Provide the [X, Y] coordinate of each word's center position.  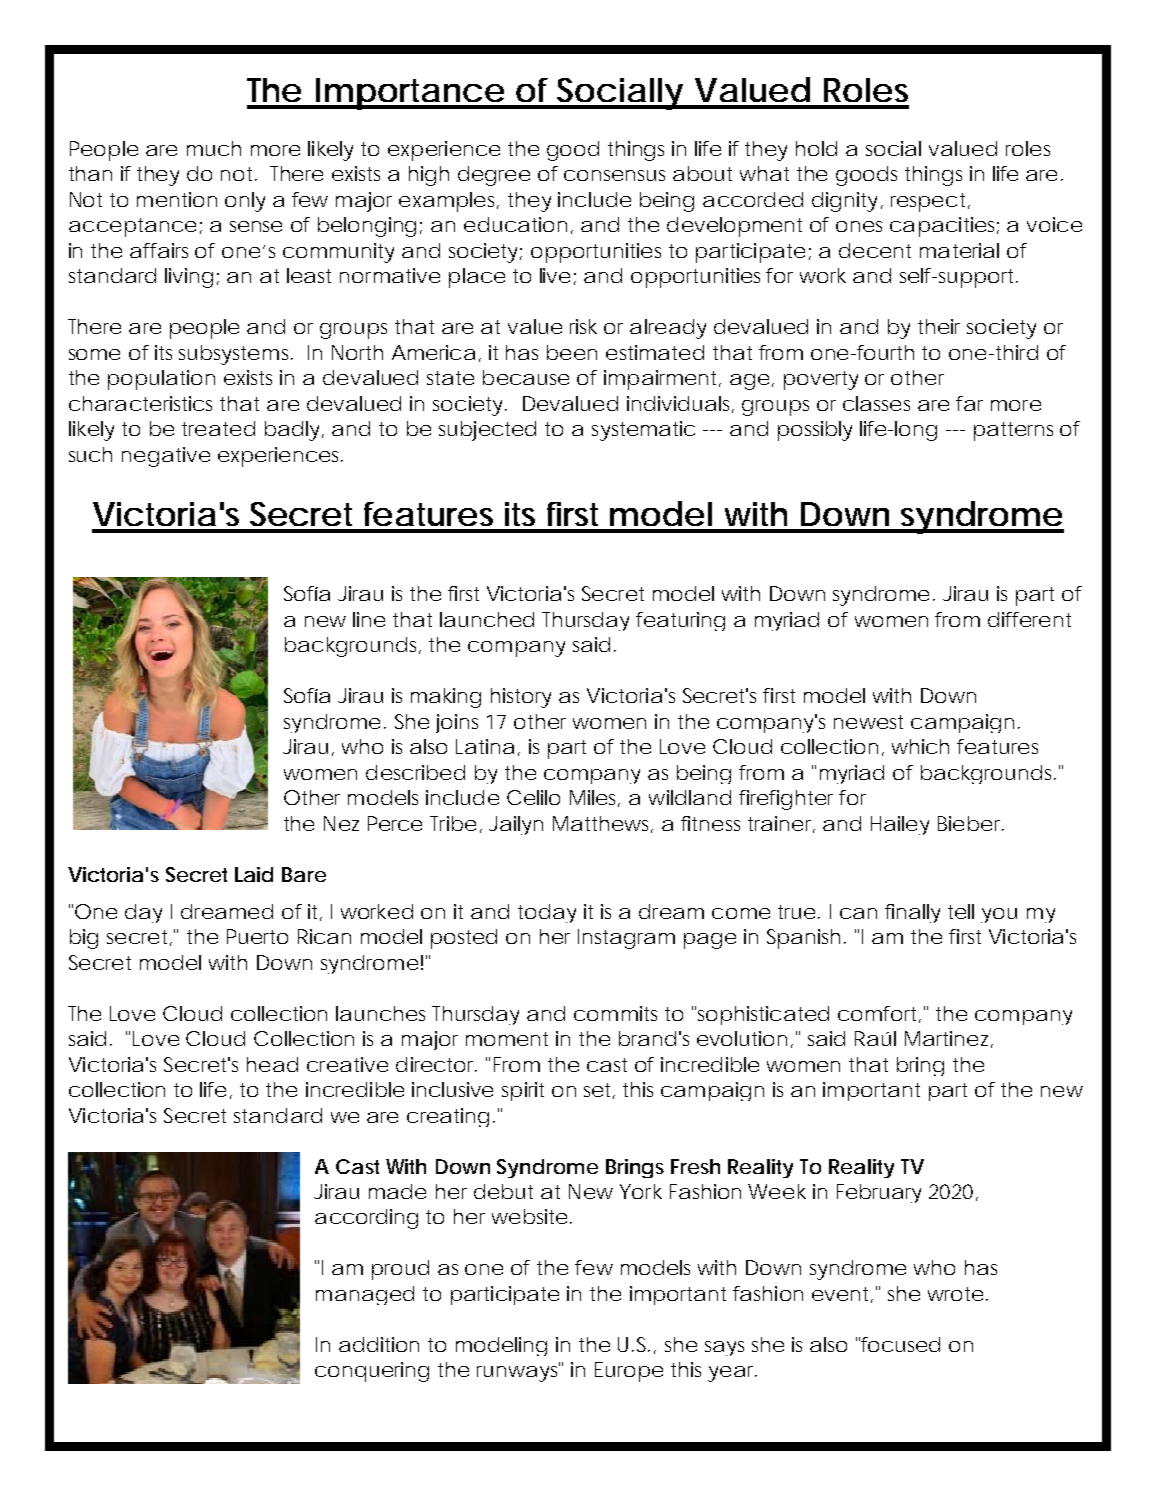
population [161, 380]
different [1029, 619]
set [599, 1091]
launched [487, 619]
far [969, 403]
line [369, 619]
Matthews [603, 824]
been [572, 352]
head [272, 1064]
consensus [614, 175]
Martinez [946, 1038]
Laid [254, 874]
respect [930, 202]
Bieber [971, 823]
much [214, 148]
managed [365, 1295]
